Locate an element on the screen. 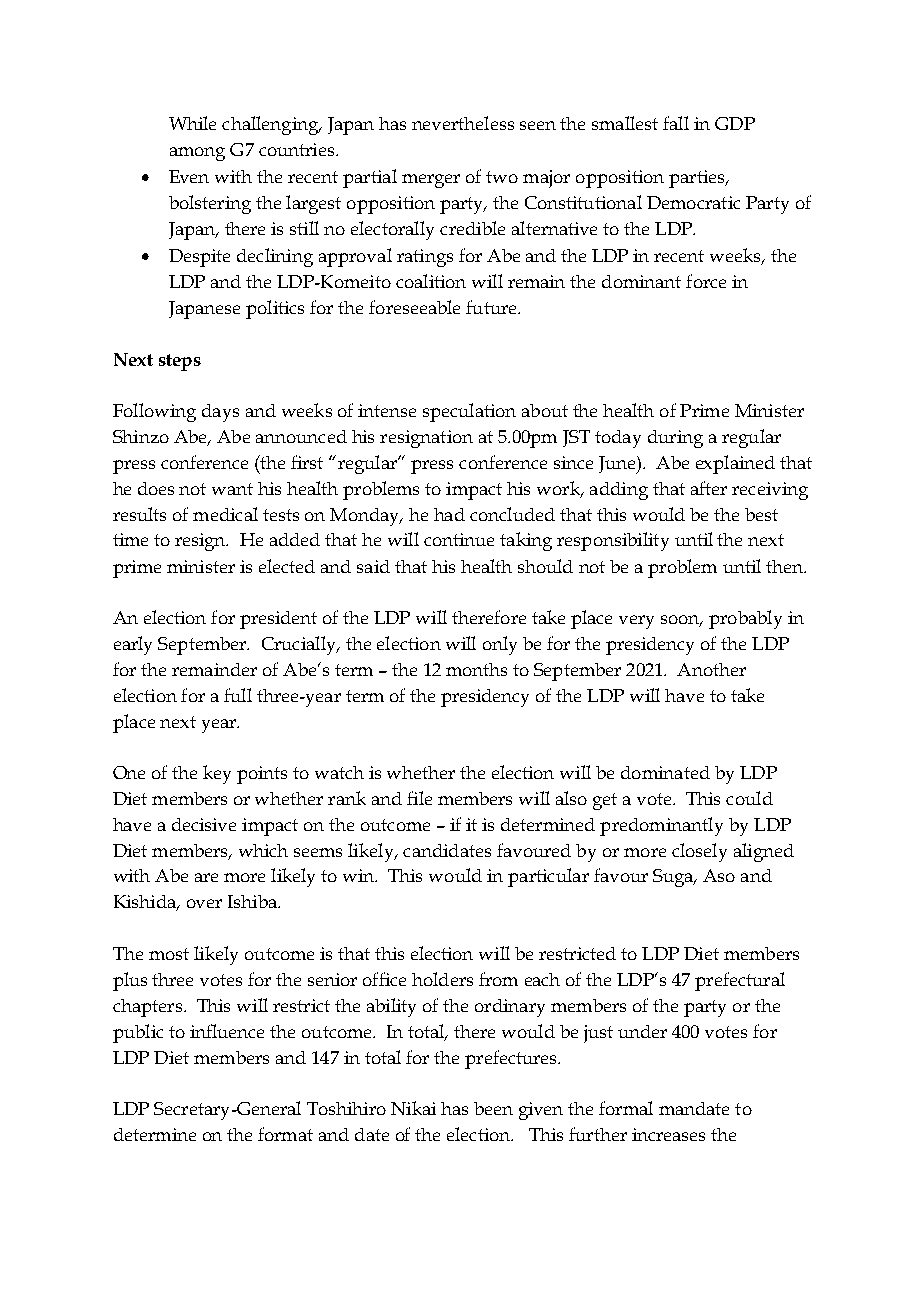 The height and width of the screenshot is (1308, 924). president is located at coordinates (278, 620).
